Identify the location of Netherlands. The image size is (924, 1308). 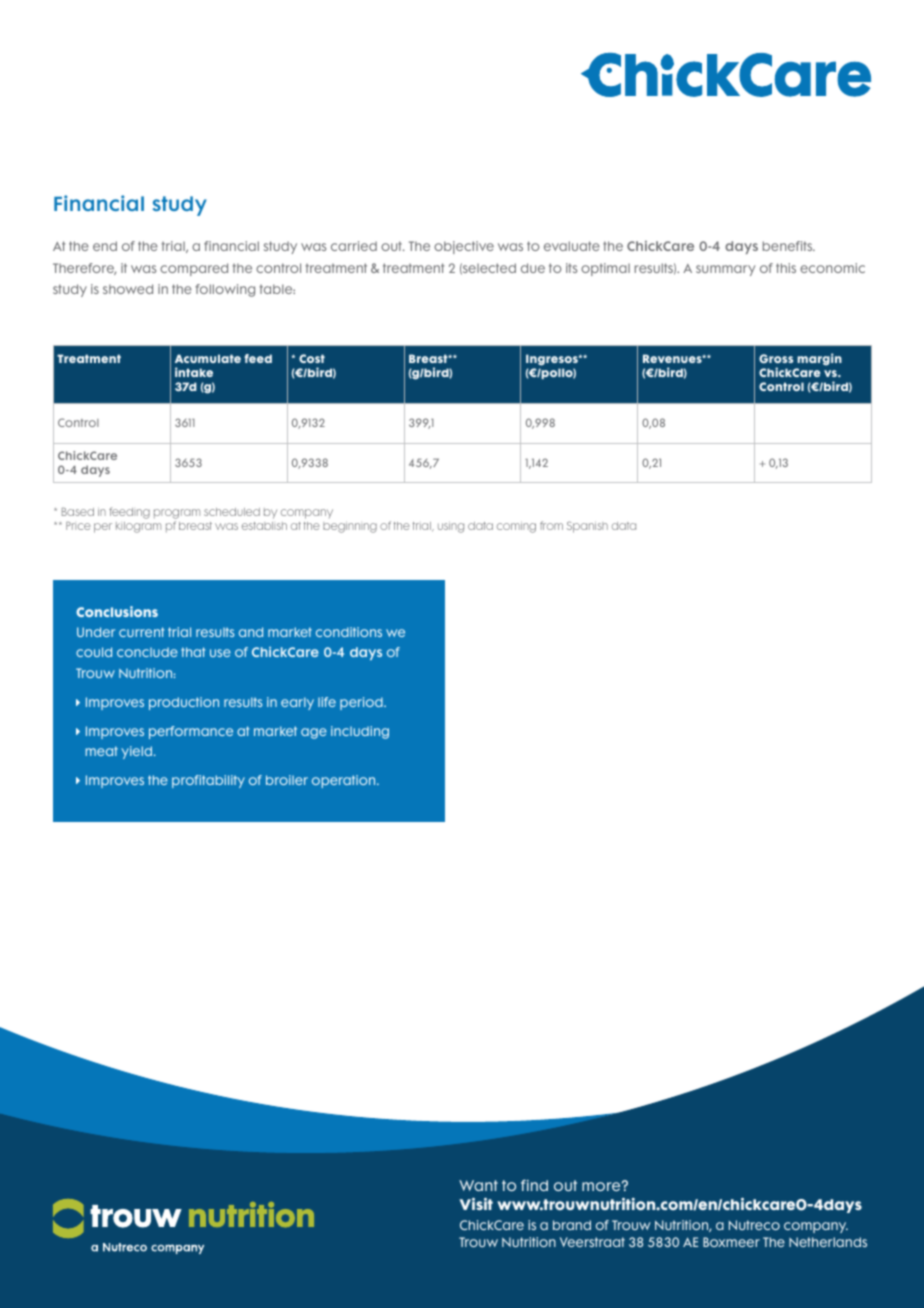
(828, 1242).
